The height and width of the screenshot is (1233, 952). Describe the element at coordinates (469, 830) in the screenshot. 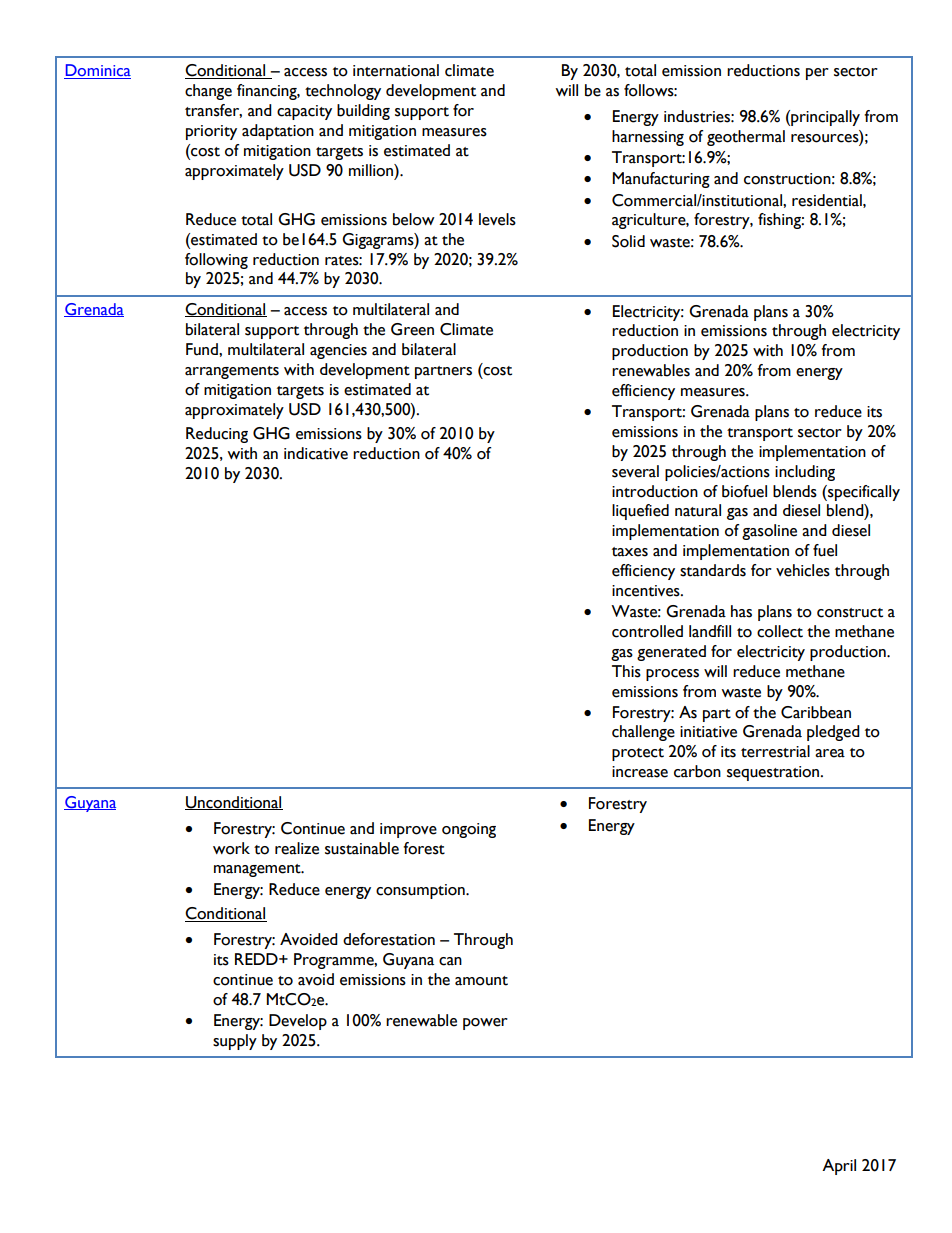

I see `ongoing` at that location.
